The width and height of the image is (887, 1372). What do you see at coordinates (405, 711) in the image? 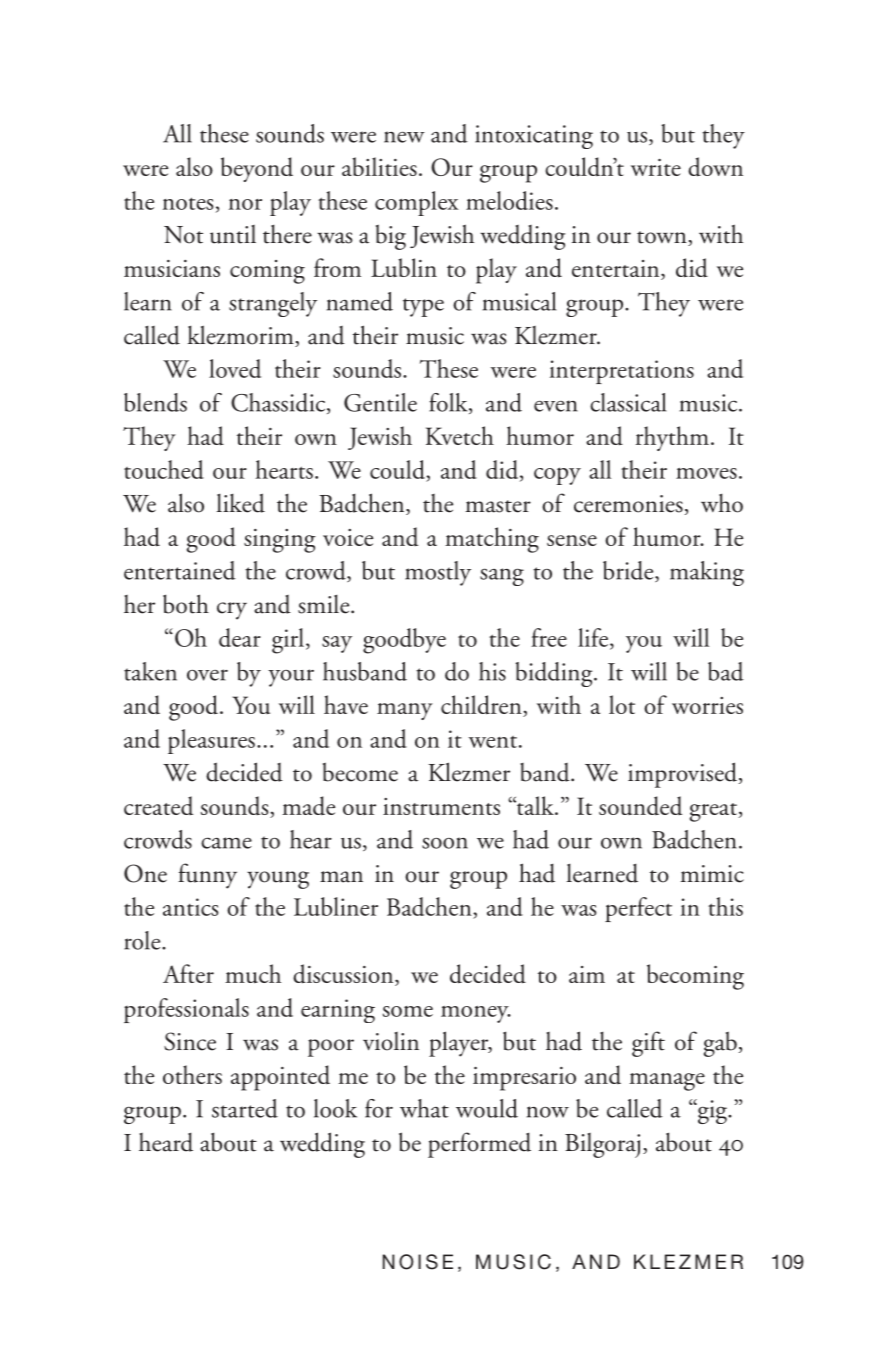
I see `many` at bounding box center [405, 711].
